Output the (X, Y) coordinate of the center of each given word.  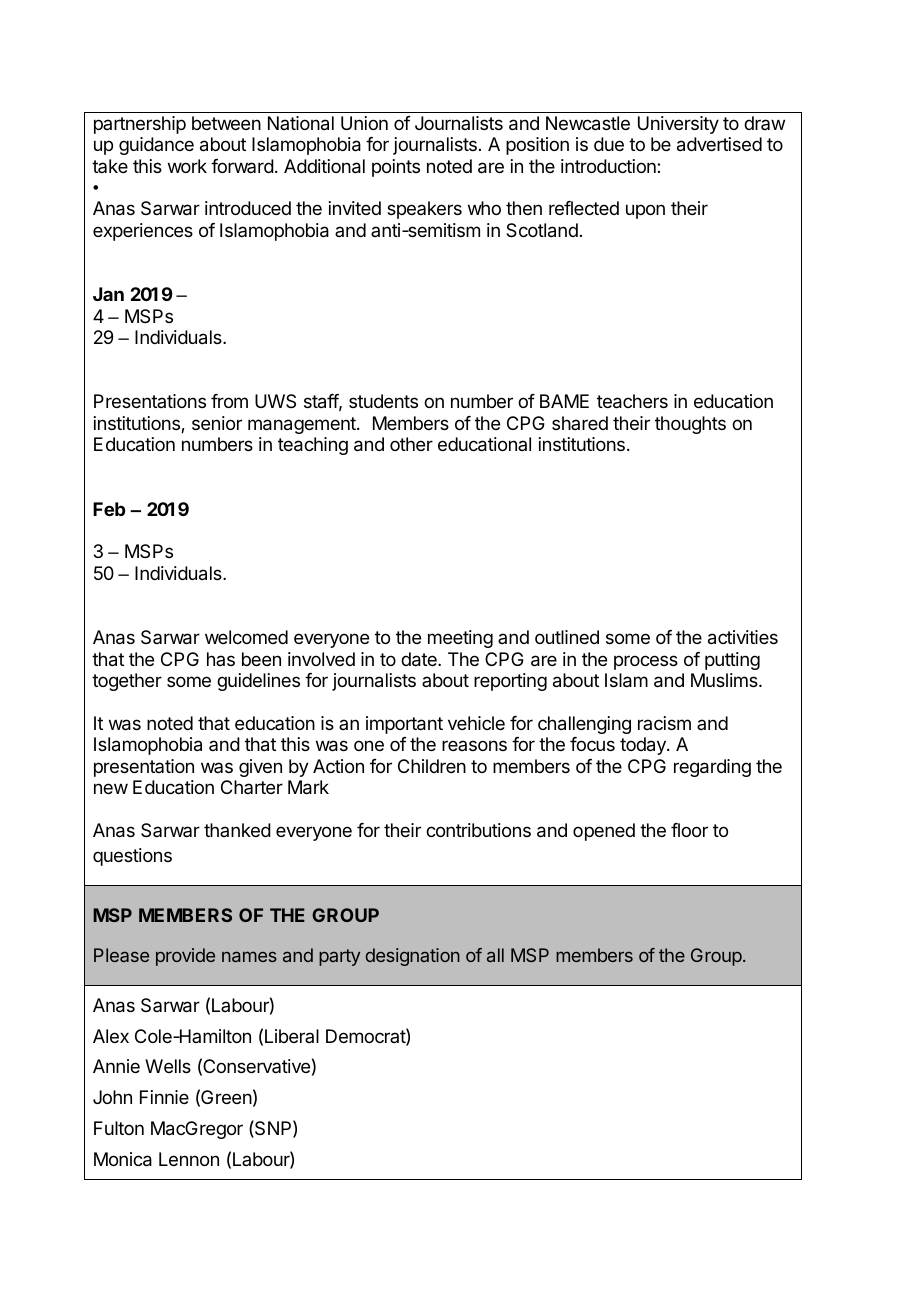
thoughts (690, 425)
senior (217, 423)
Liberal (292, 1036)
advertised (719, 144)
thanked (237, 830)
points (396, 168)
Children (432, 766)
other (411, 444)
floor (689, 830)
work (187, 166)
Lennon (189, 1159)
